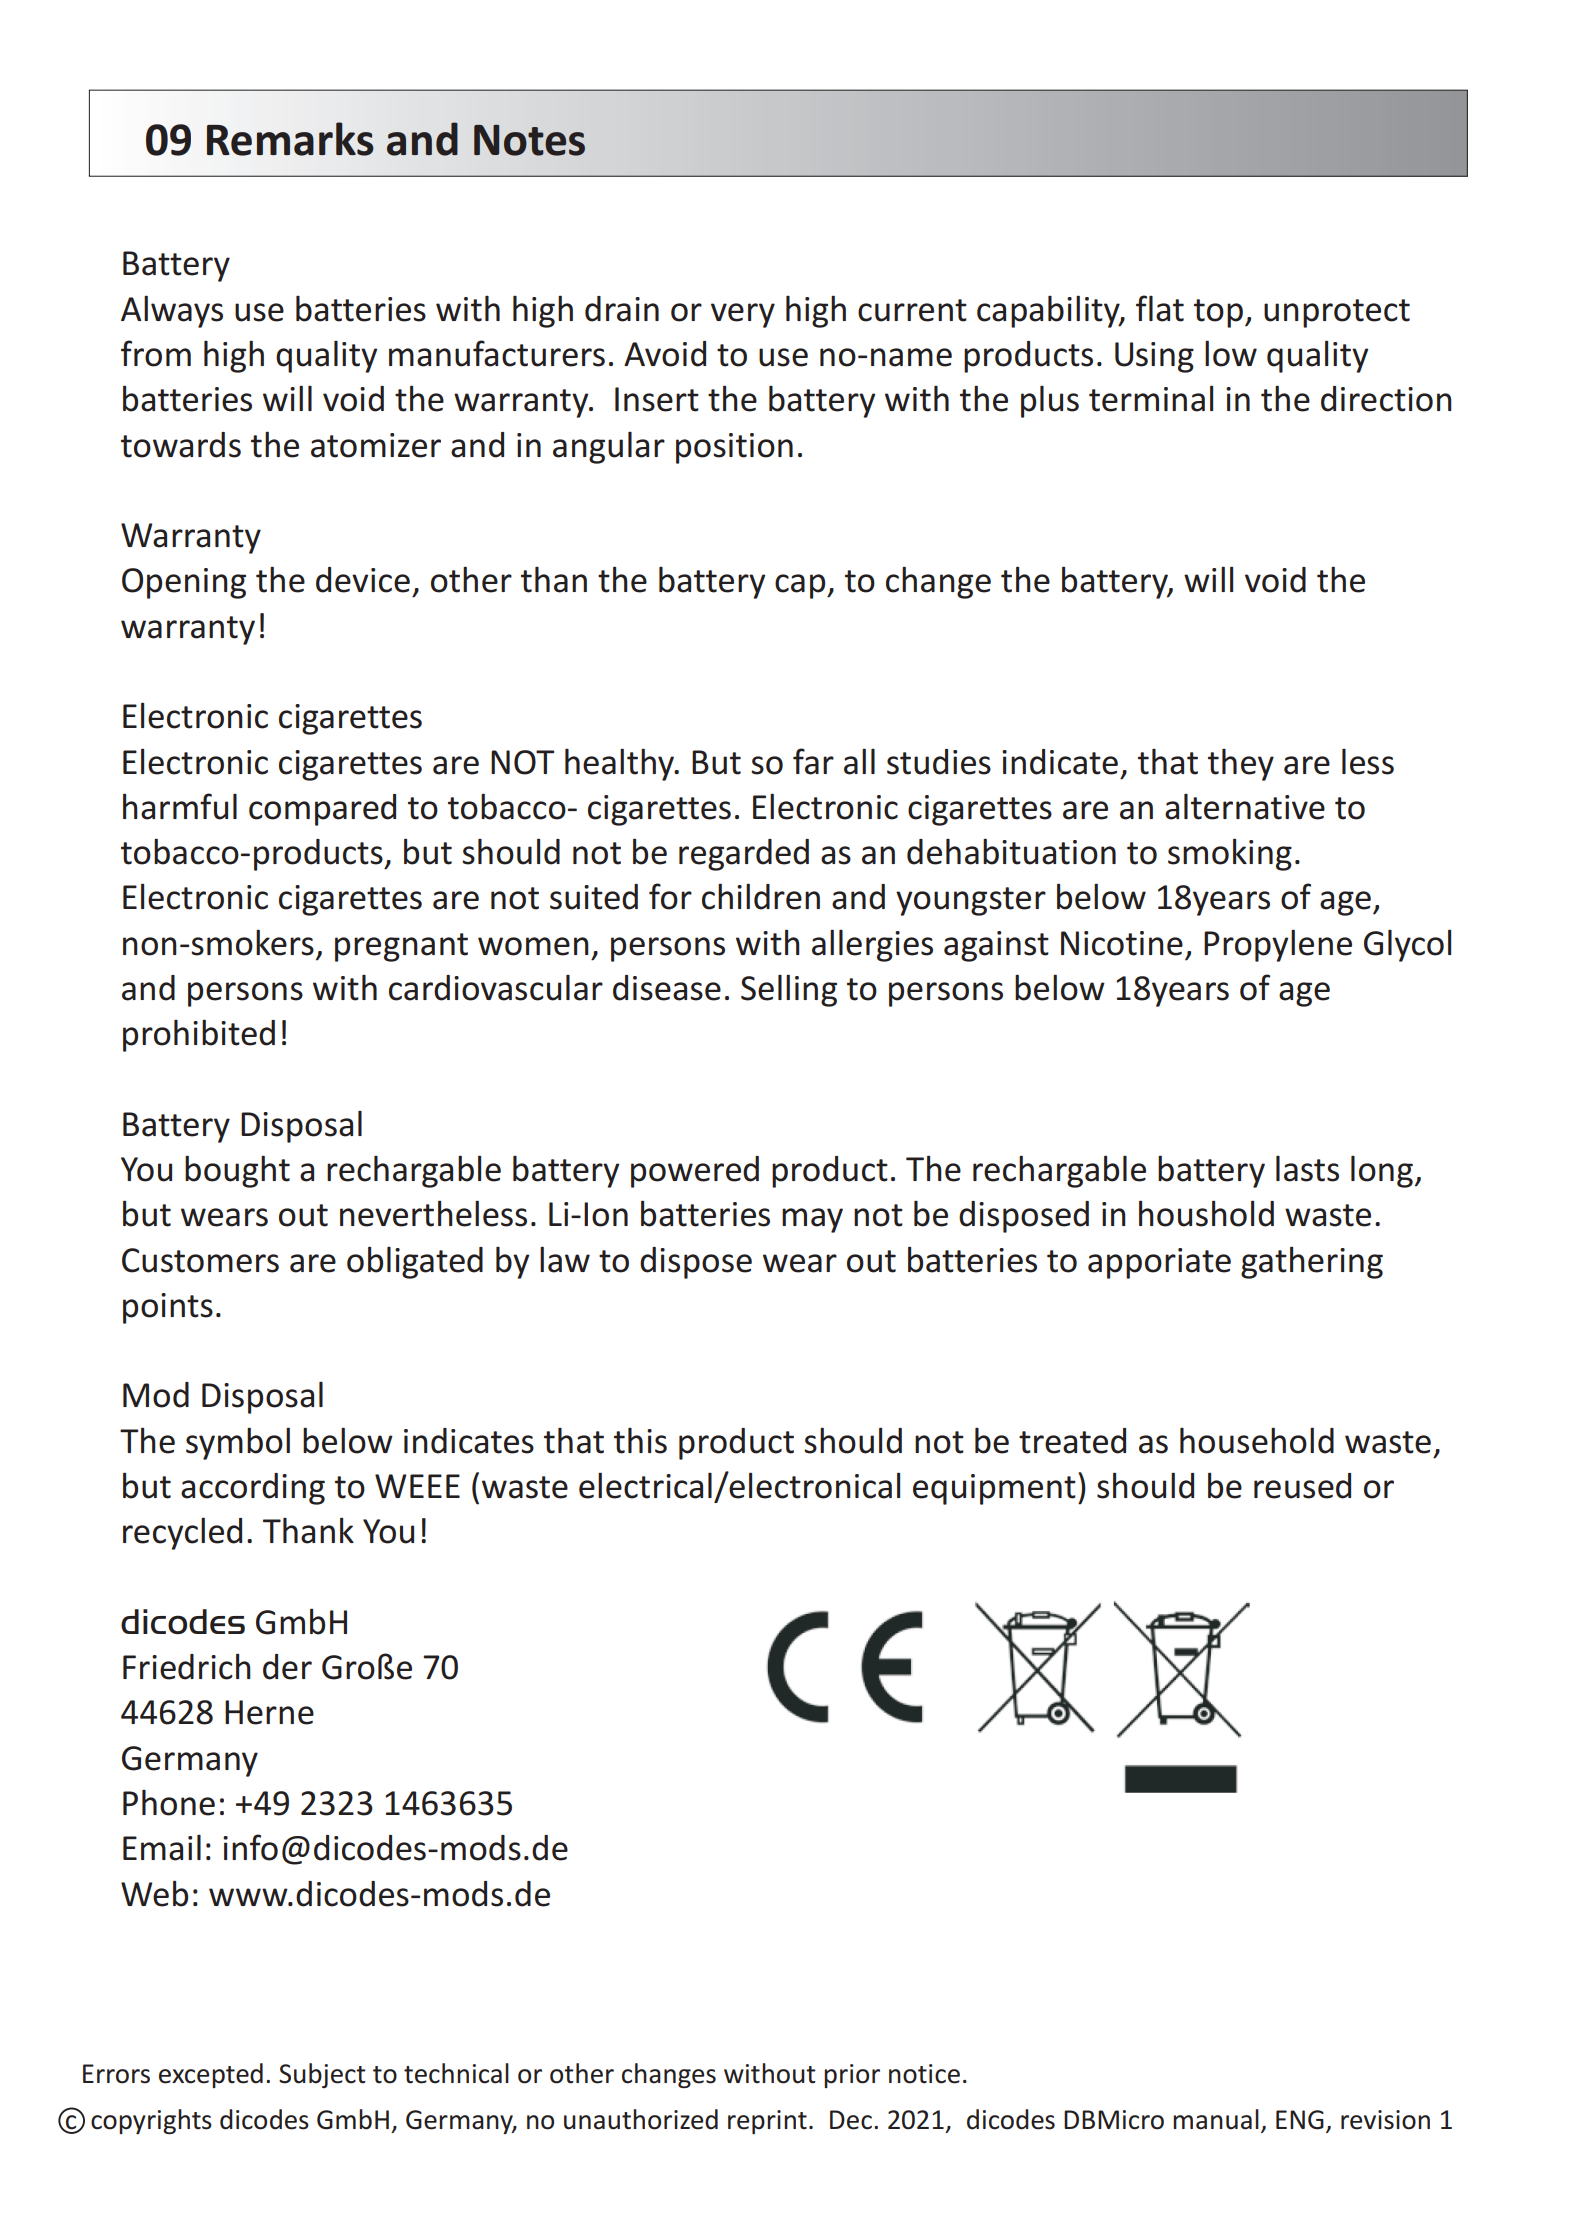  Describe the element at coordinates (1245, 807) in the screenshot. I see `alternative` at that location.
